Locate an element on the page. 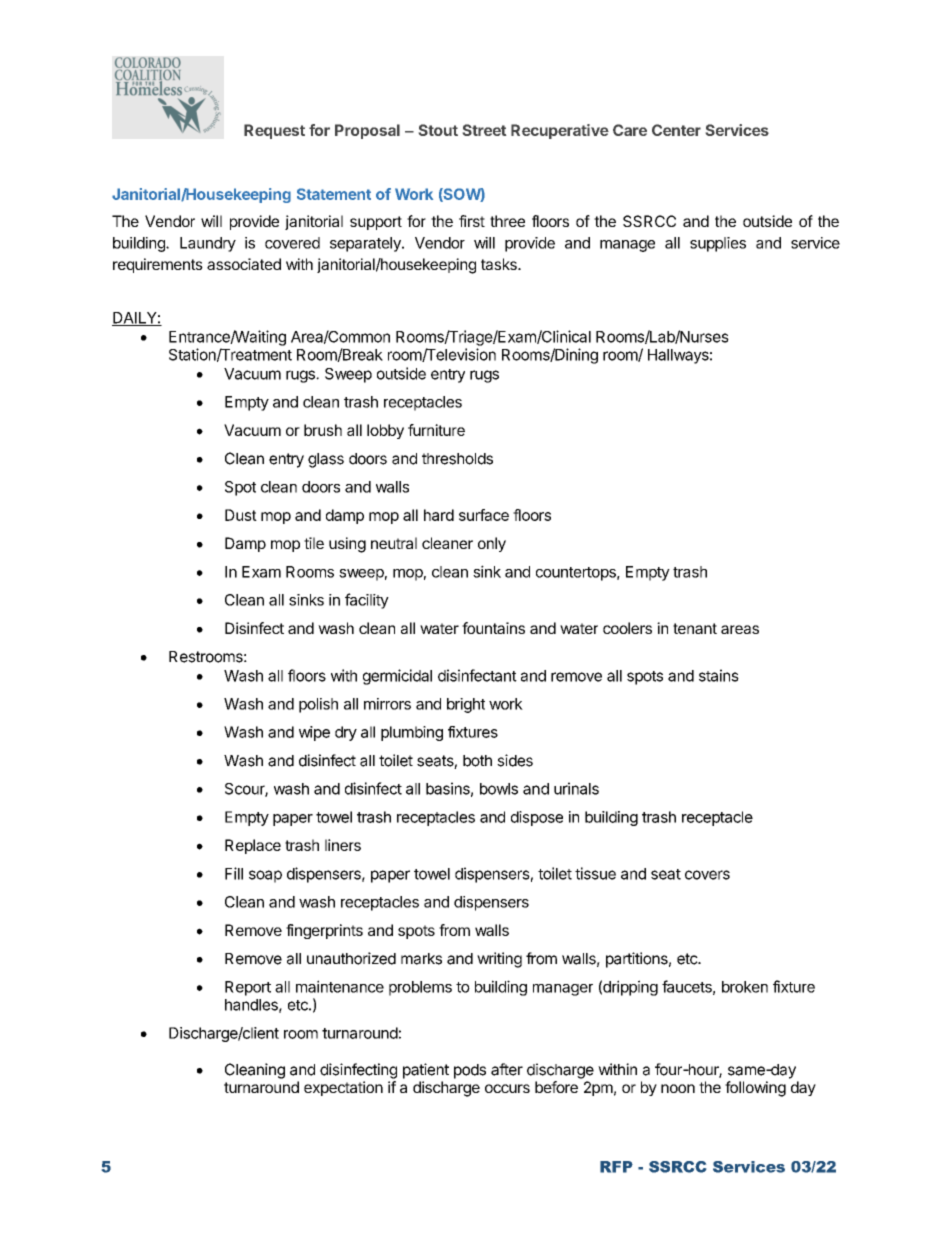  tenant is located at coordinates (695, 628).
